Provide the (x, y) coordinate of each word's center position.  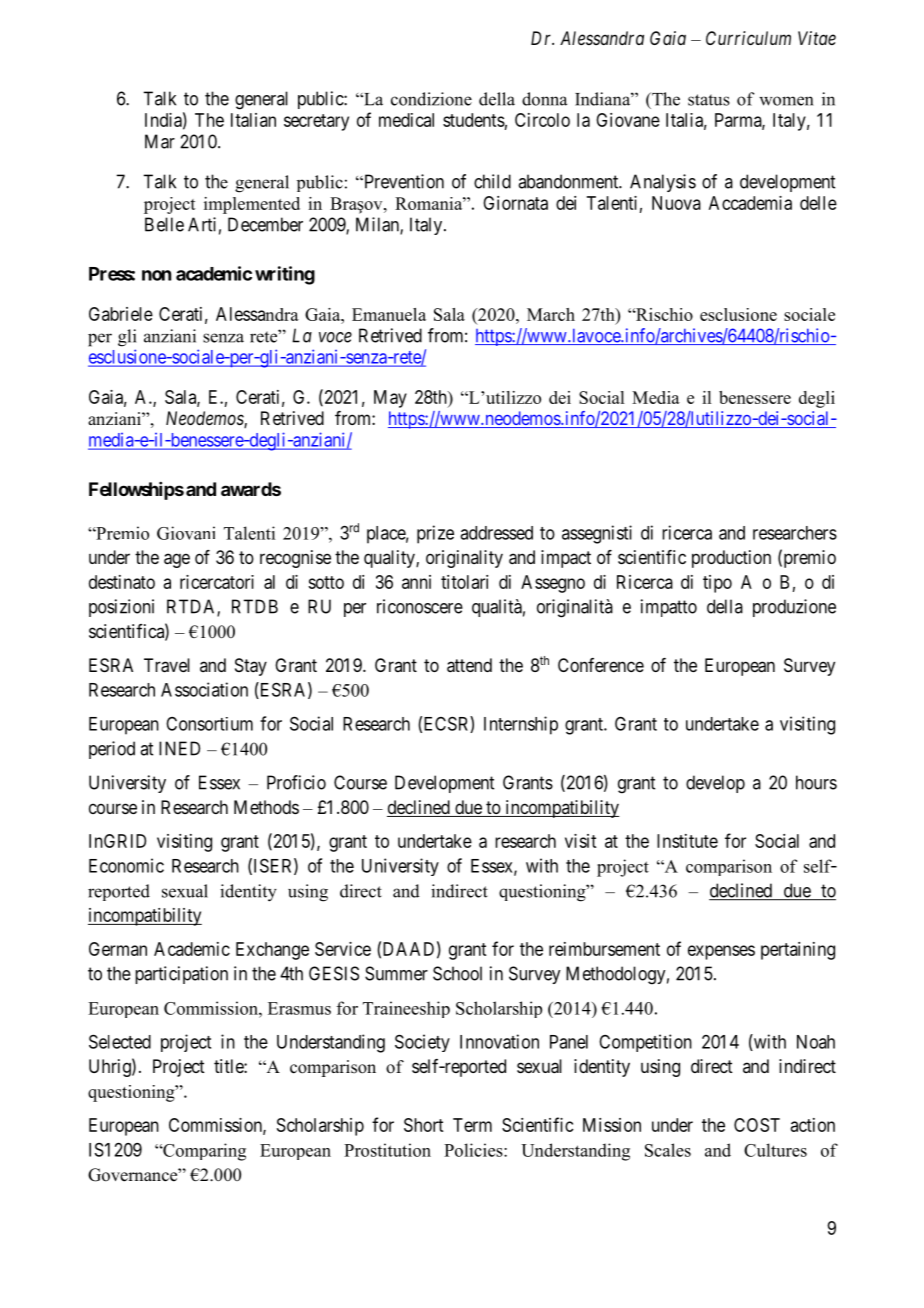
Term (472, 1125)
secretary (316, 122)
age (177, 560)
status (709, 100)
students (474, 120)
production (731, 559)
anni (416, 582)
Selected (120, 1041)
